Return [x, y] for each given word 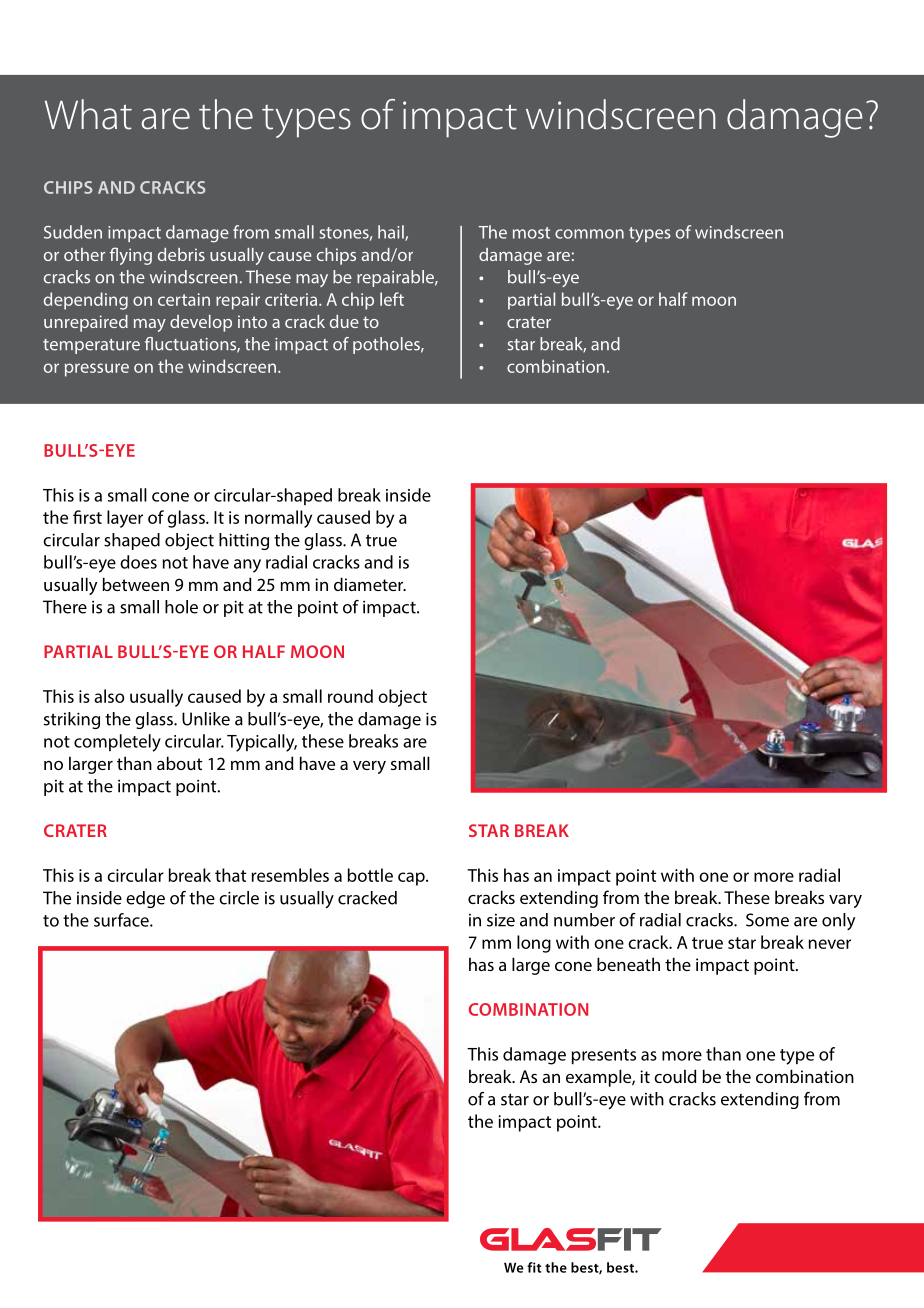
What [88, 114]
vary [845, 901]
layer [125, 519]
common [589, 234]
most [531, 233]
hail [392, 233]
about [179, 763]
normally [278, 519]
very [369, 767]
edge [145, 899]
